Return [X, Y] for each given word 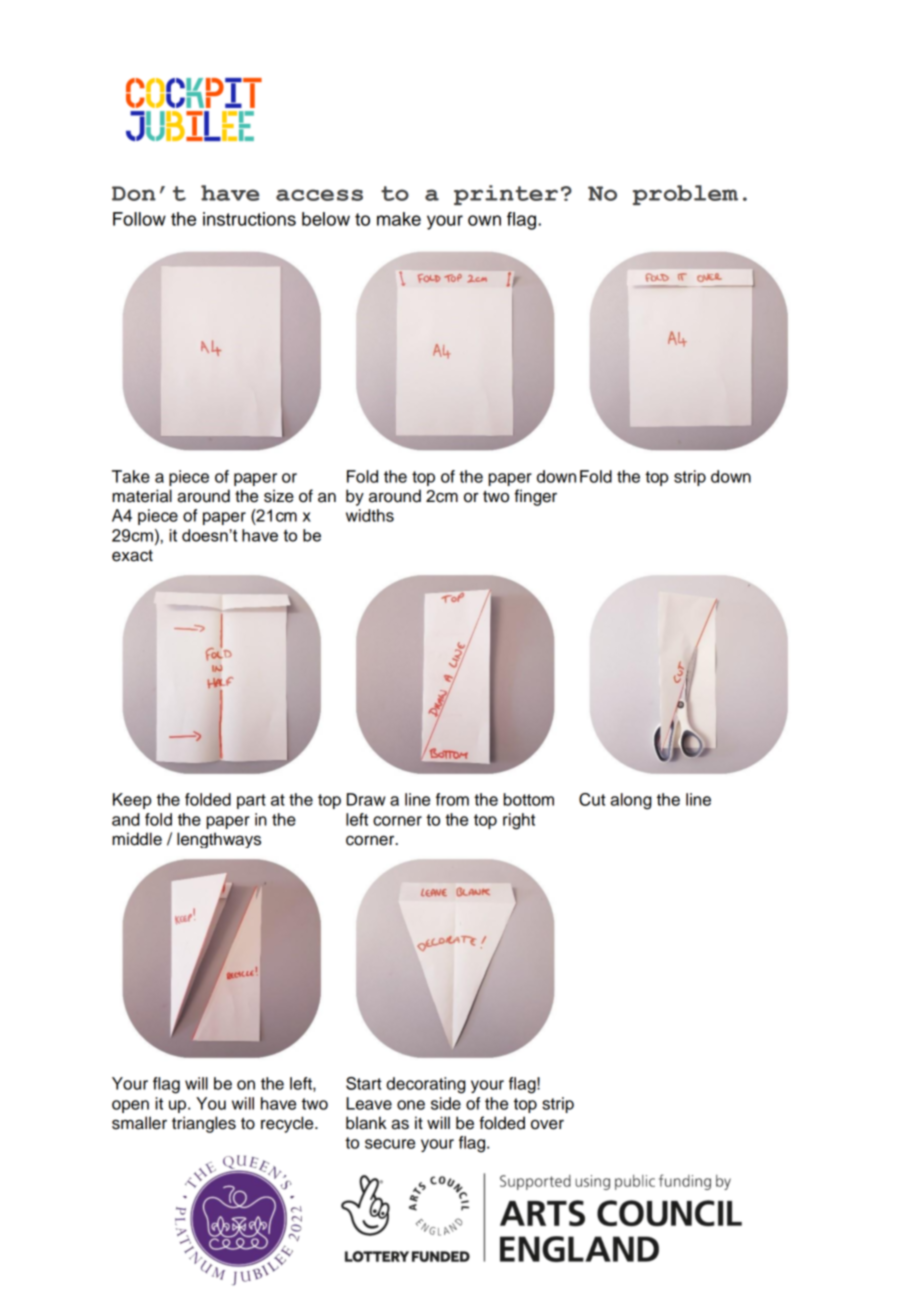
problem [685, 195]
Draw [366, 799]
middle [137, 839]
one [411, 1105]
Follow [139, 219]
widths [370, 515]
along [631, 801]
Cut [592, 799]
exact [132, 556]
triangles [204, 1124]
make [399, 219]
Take [131, 476]
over [547, 1125]
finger [535, 497]
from [452, 799]
